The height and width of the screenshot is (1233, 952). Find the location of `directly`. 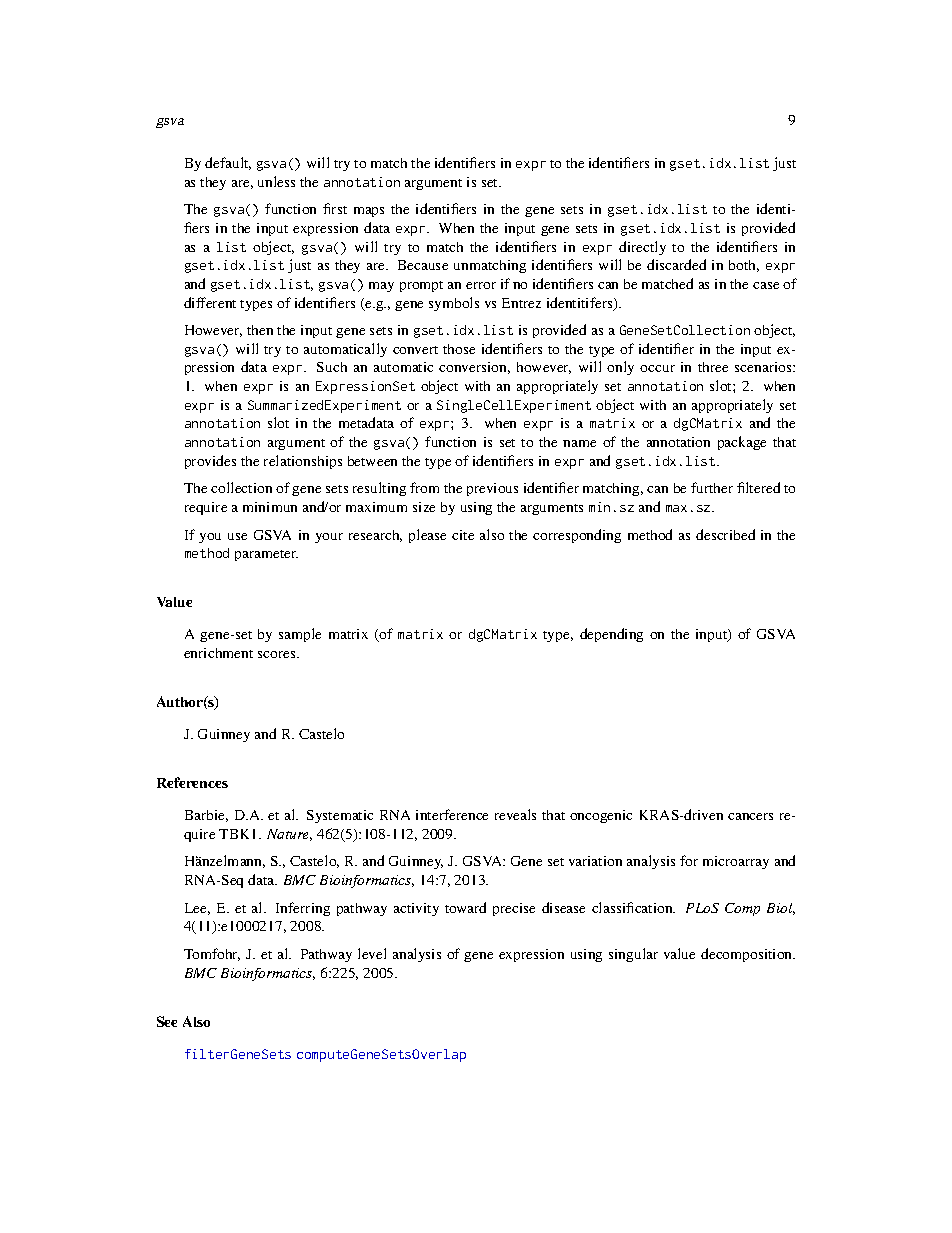

directly is located at coordinates (642, 248).
